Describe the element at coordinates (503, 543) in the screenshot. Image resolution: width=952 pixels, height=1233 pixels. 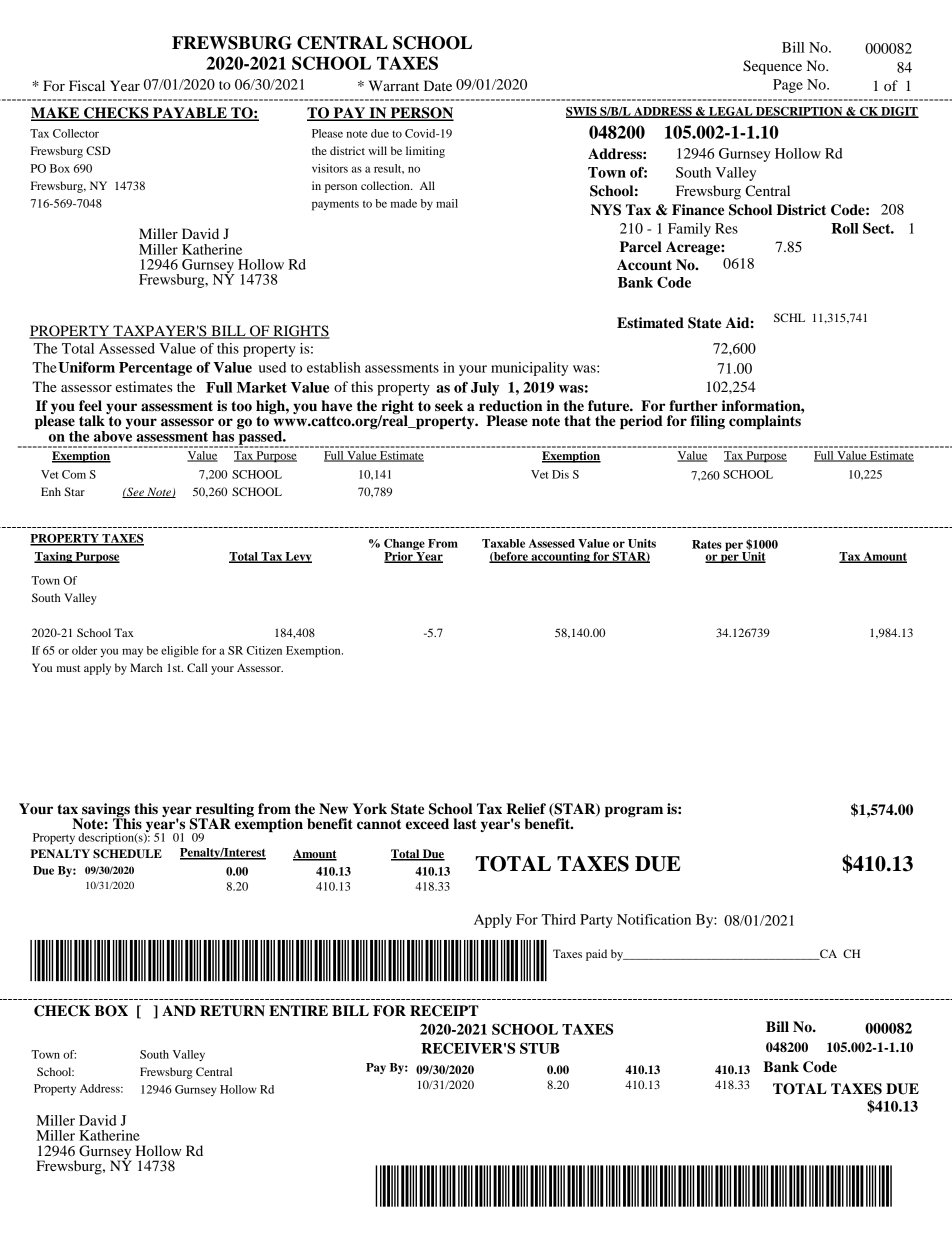
I see `Taxable` at that location.
